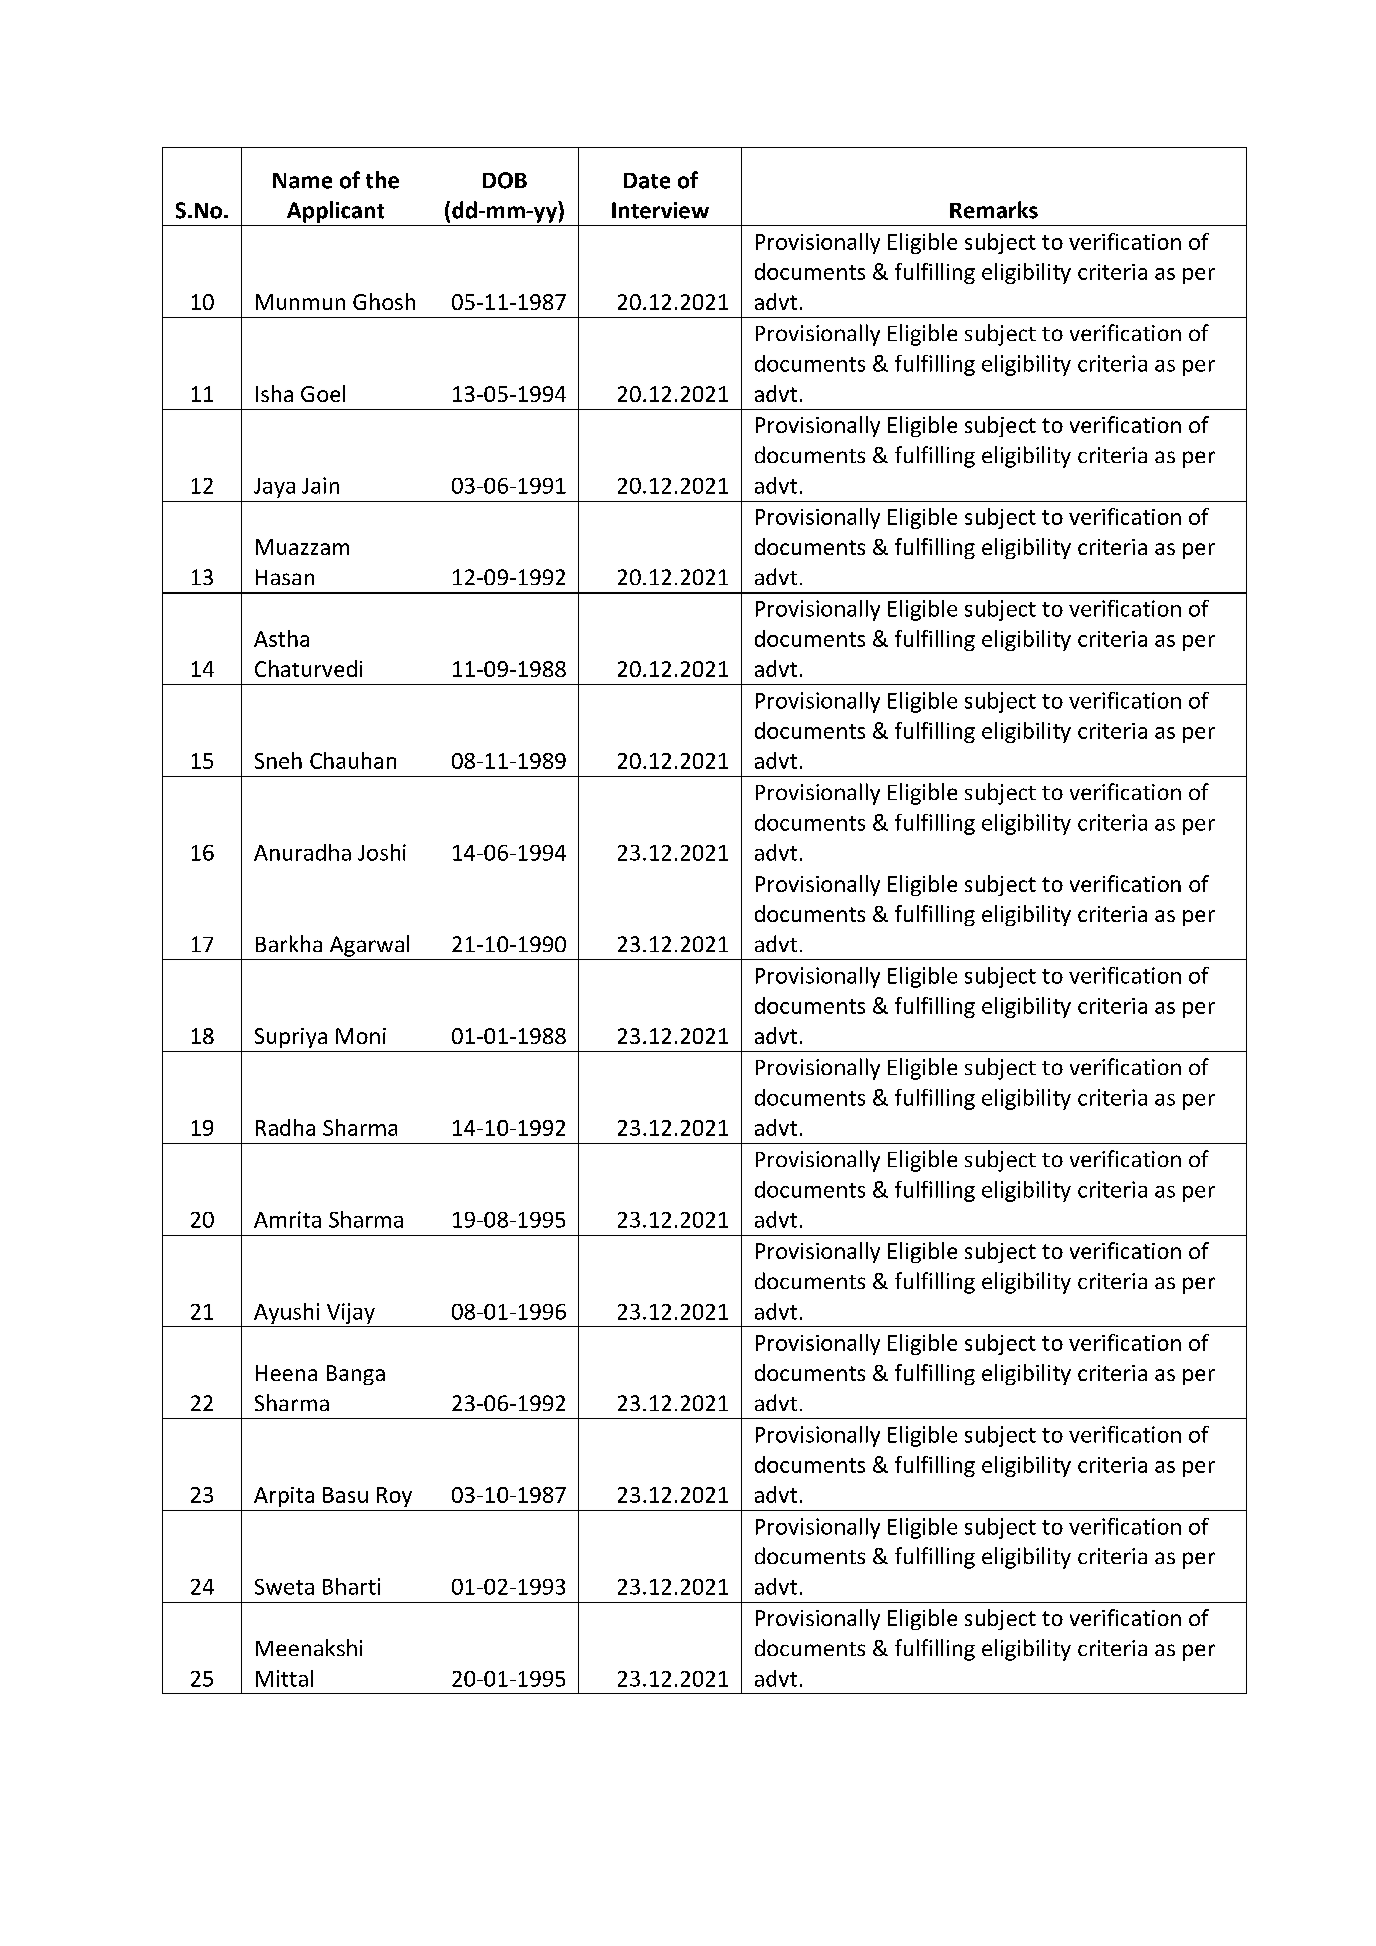 Image resolution: width=1376 pixels, height=1946 pixels. What do you see at coordinates (994, 210) in the image?
I see `Remarks` at bounding box center [994, 210].
